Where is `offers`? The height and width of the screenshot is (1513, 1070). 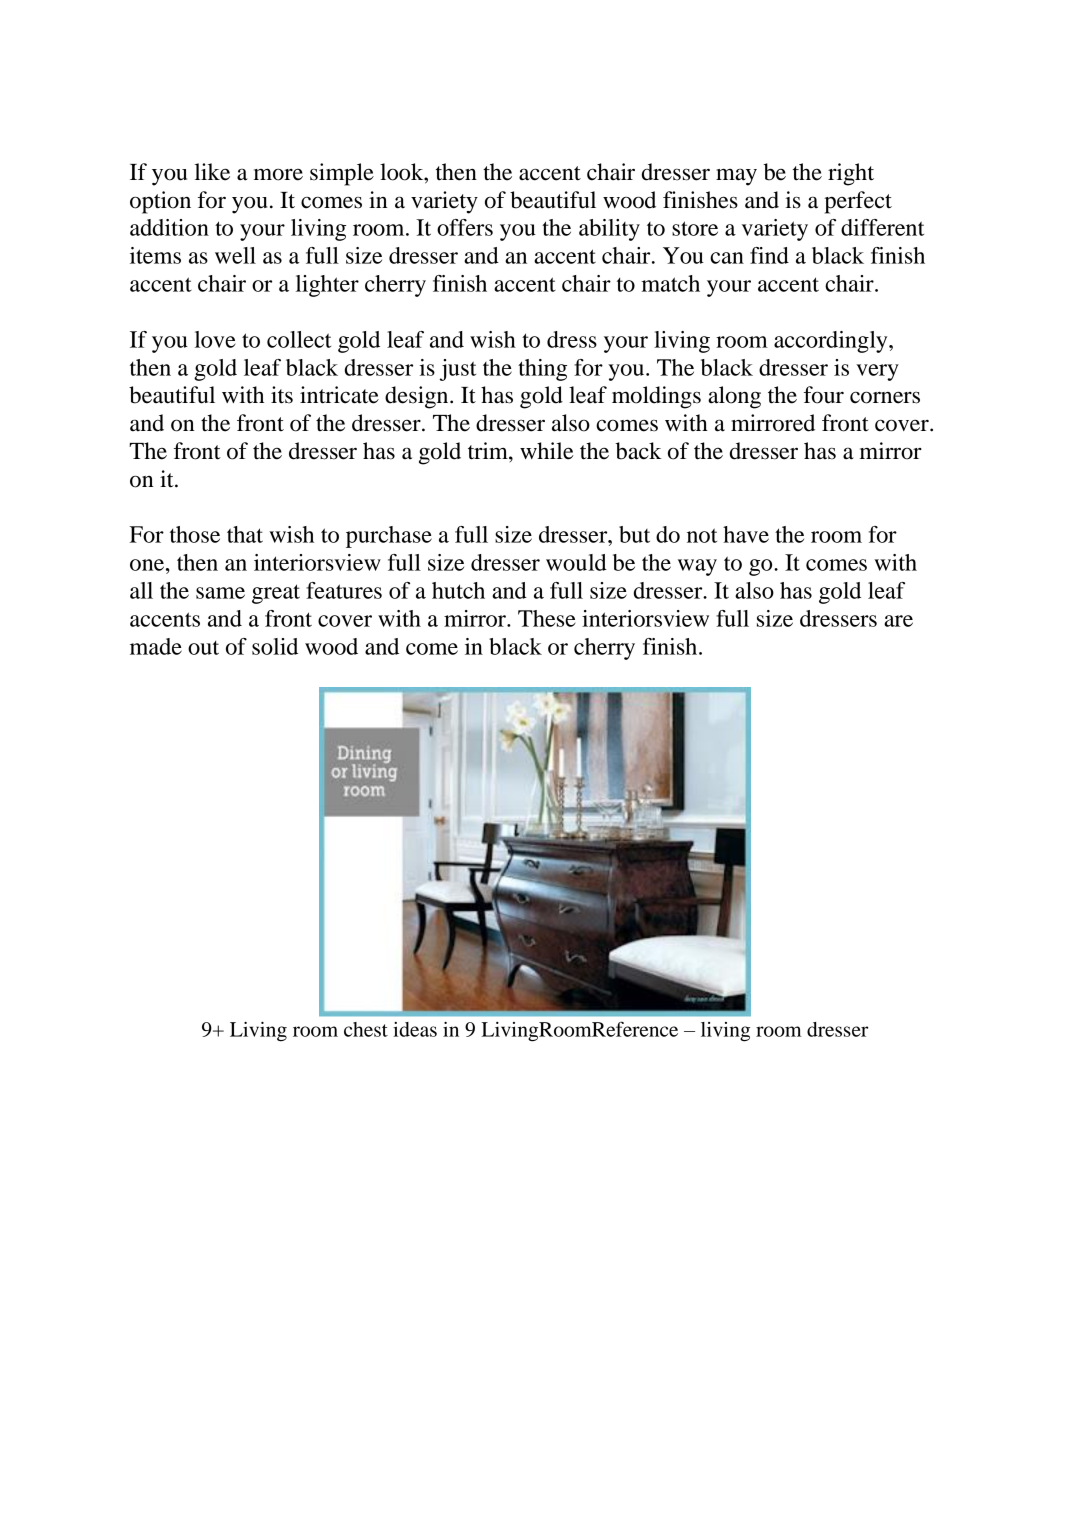 offers is located at coordinates (465, 227).
